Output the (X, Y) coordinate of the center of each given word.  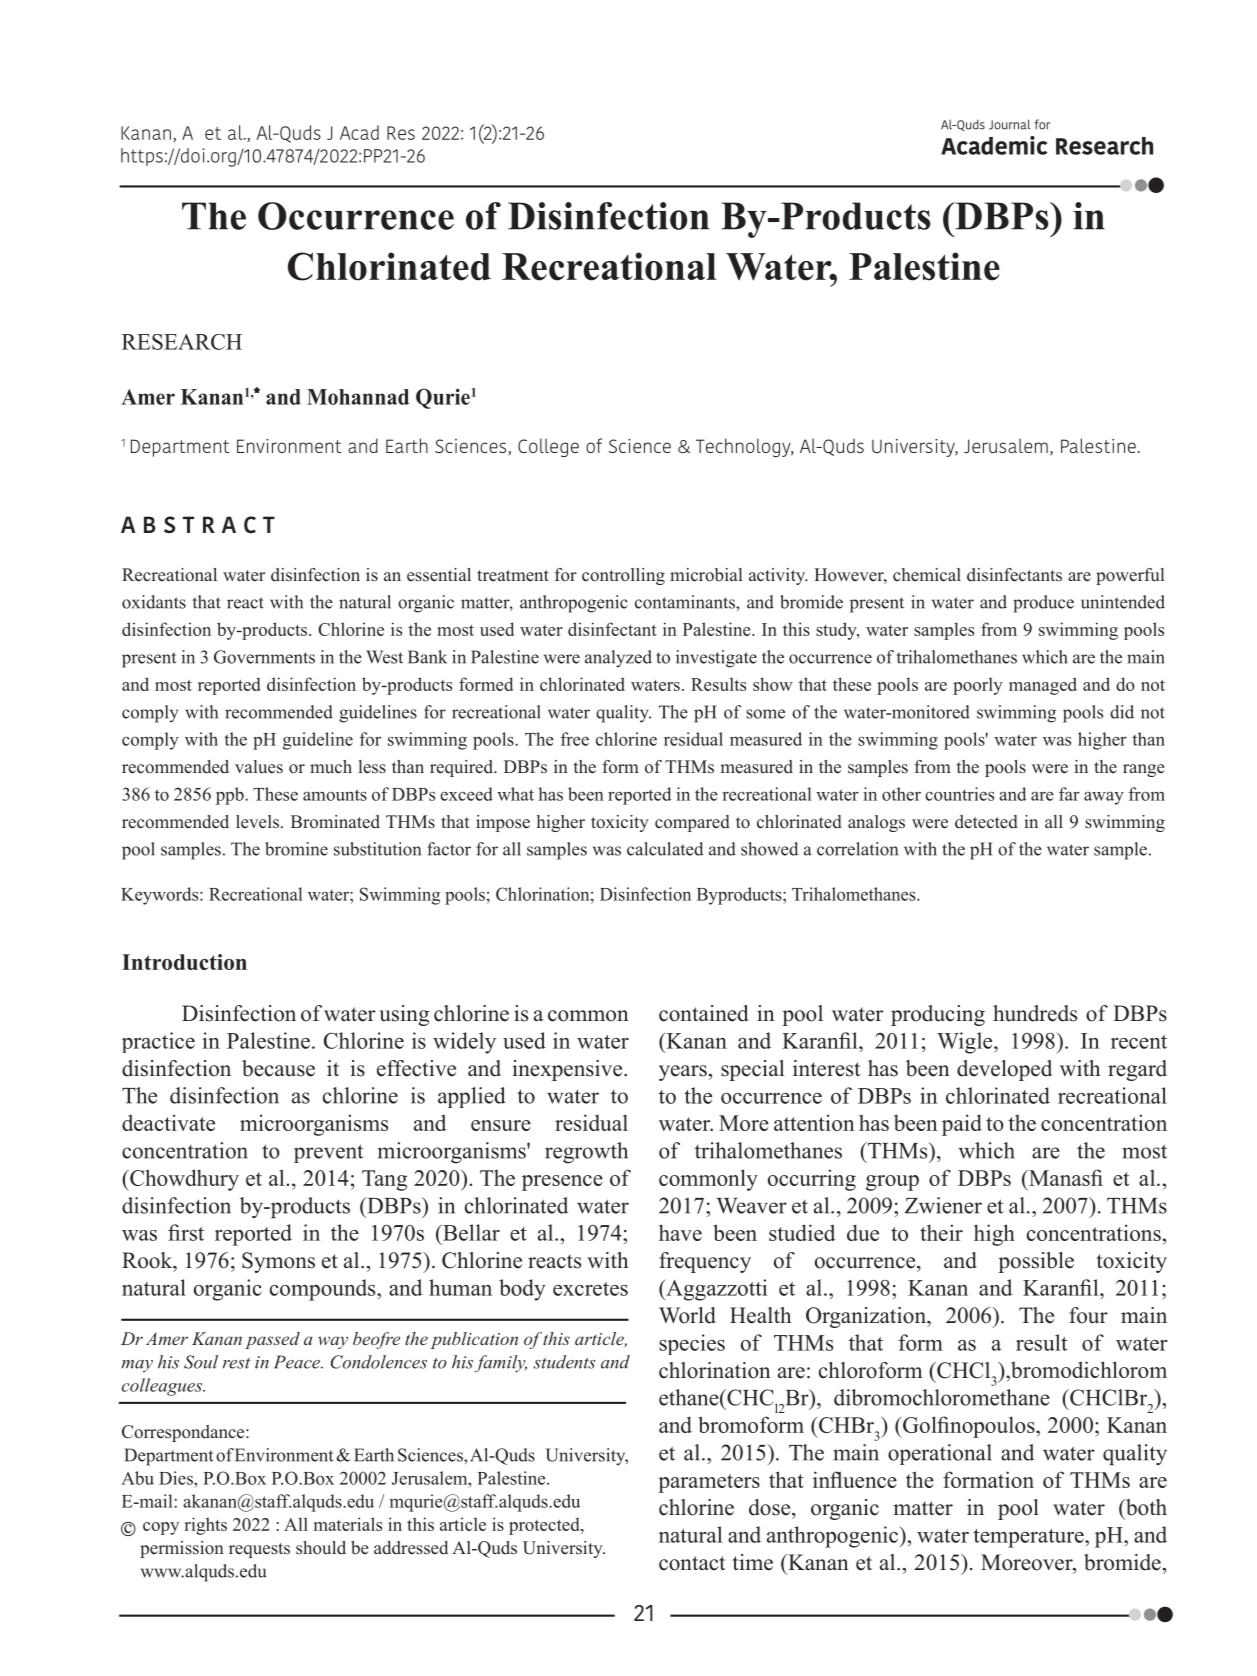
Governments (264, 657)
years (683, 1073)
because (278, 1068)
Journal (1010, 124)
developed (1004, 1070)
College (548, 447)
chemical (927, 575)
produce (1043, 604)
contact (692, 1563)
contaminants (686, 602)
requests (259, 1550)
